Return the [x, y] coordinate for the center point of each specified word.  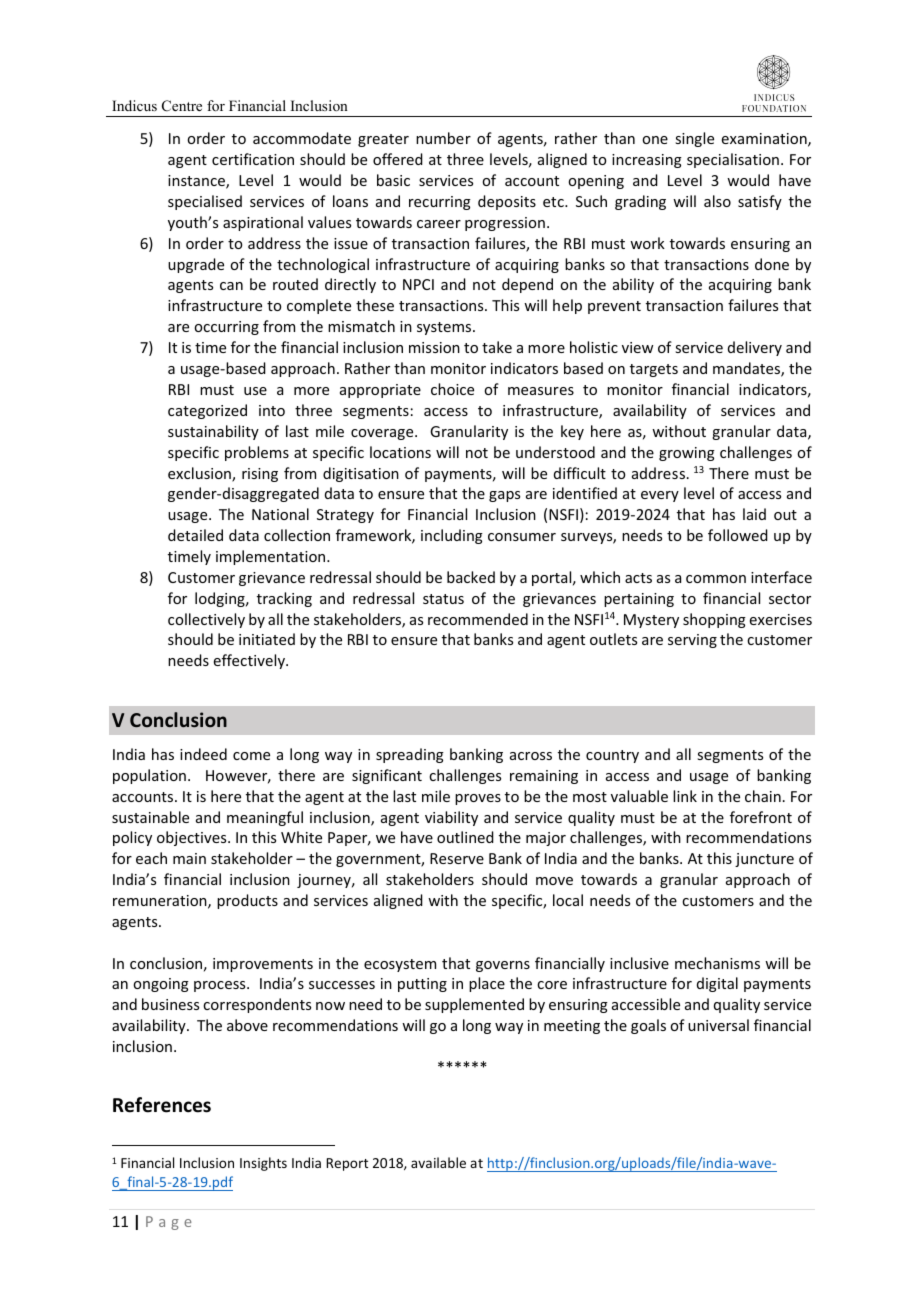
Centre [182, 106]
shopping [714, 620]
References [162, 1105]
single [694, 139]
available [438, 1162]
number [443, 138]
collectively [206, 620]
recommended [478, 619]
